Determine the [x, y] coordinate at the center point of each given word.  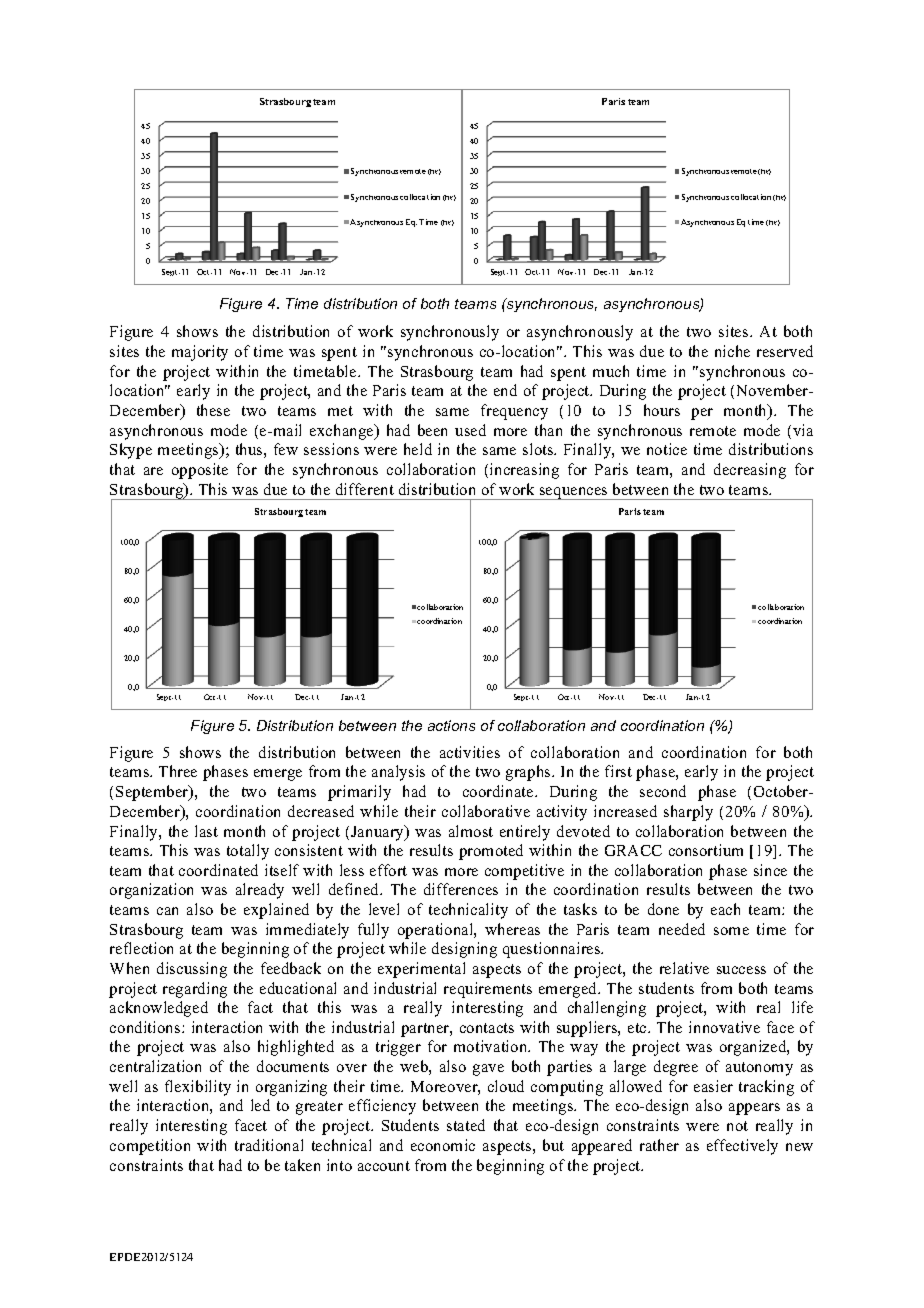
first [618, 771]
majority [200, 353]
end [505, 390]
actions [451, 725]
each [725, 909]
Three [178, 771]
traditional [269, 1145]
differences [461, 889]
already [260, 891]
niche [732, 351]
